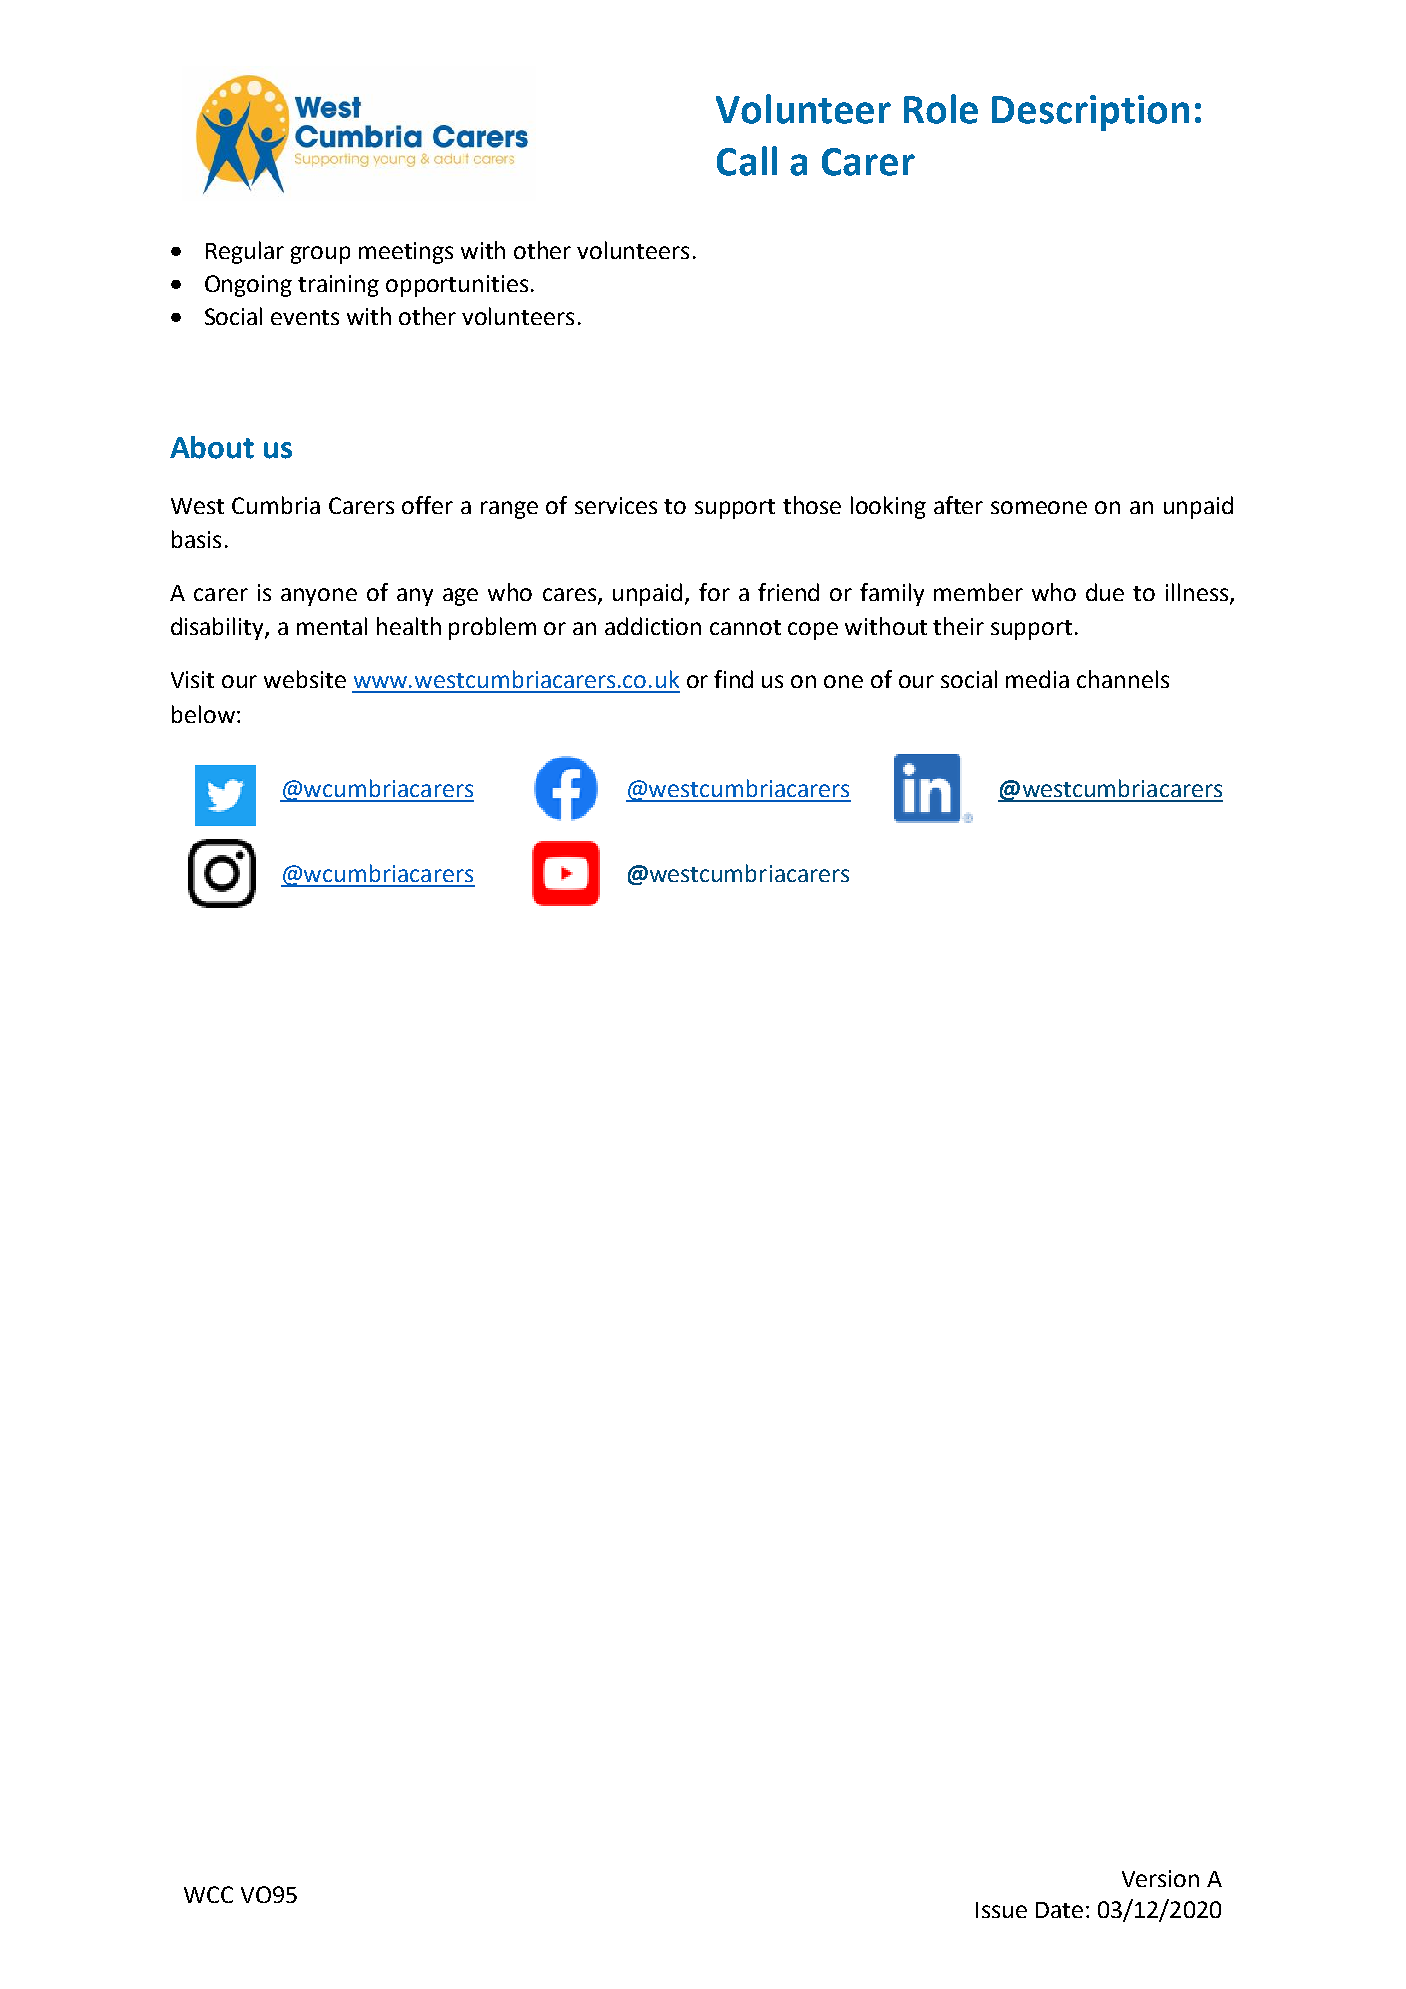  I want to click on Date, so click(1059, 1910).
